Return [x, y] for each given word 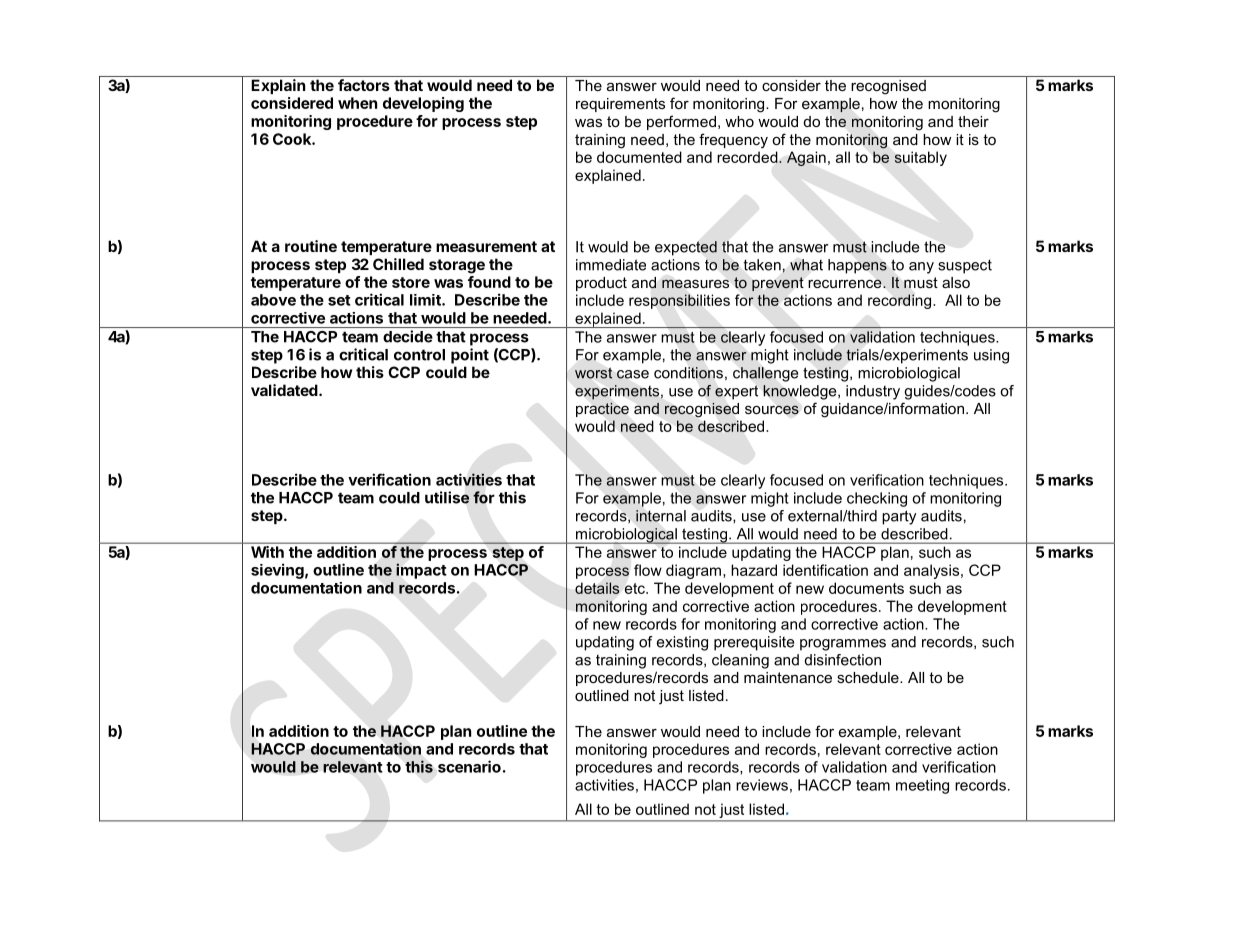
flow [648, 570]
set [339, 300]
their [973, 121]
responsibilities [679, 301]
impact [421, 571]
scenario [469, 766]
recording [901, 301]
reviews [762, 785]
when [357, 103]
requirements [620, 105]
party [899, 517]
